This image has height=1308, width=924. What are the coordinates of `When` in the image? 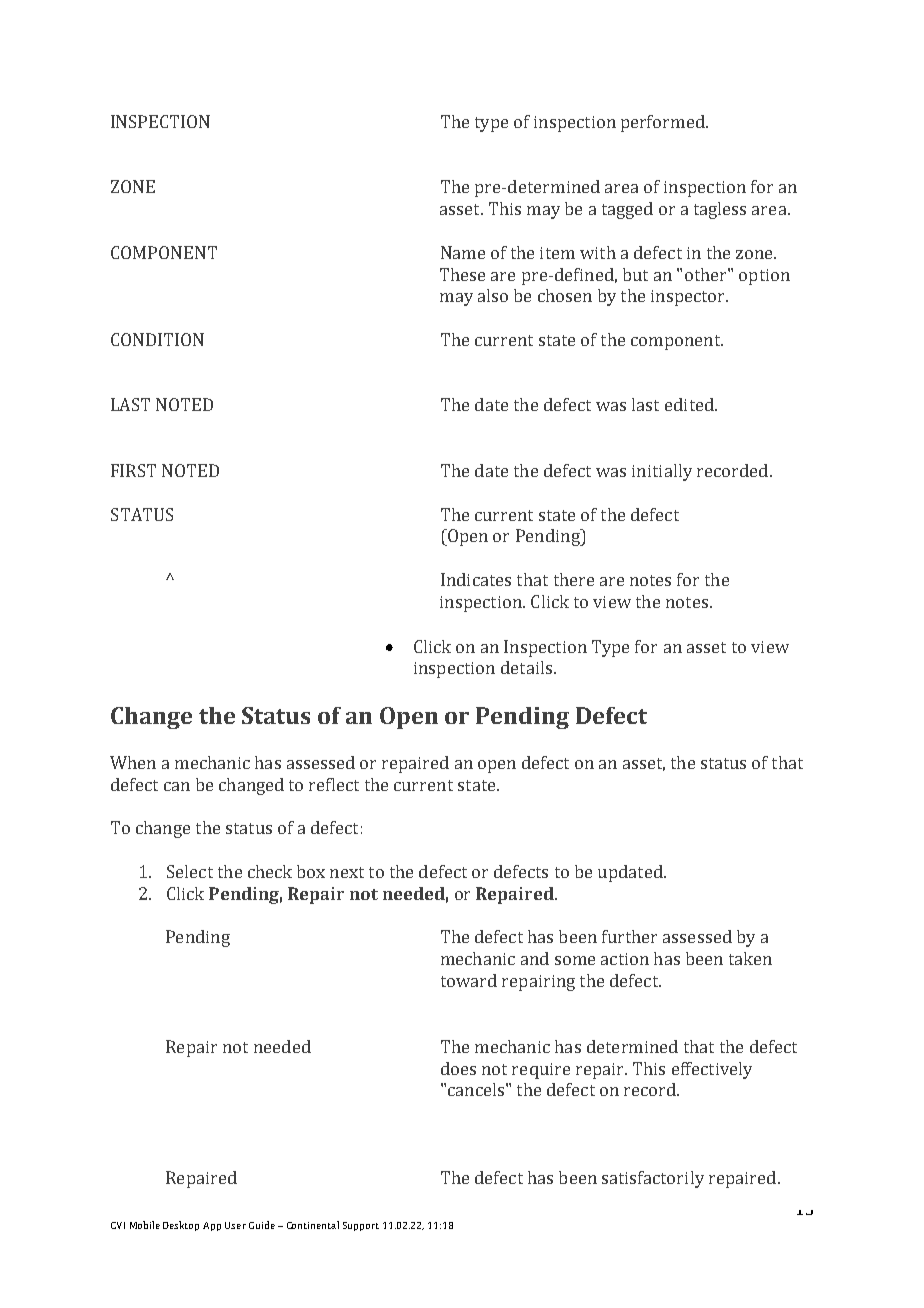 It's located at (133, 762).
